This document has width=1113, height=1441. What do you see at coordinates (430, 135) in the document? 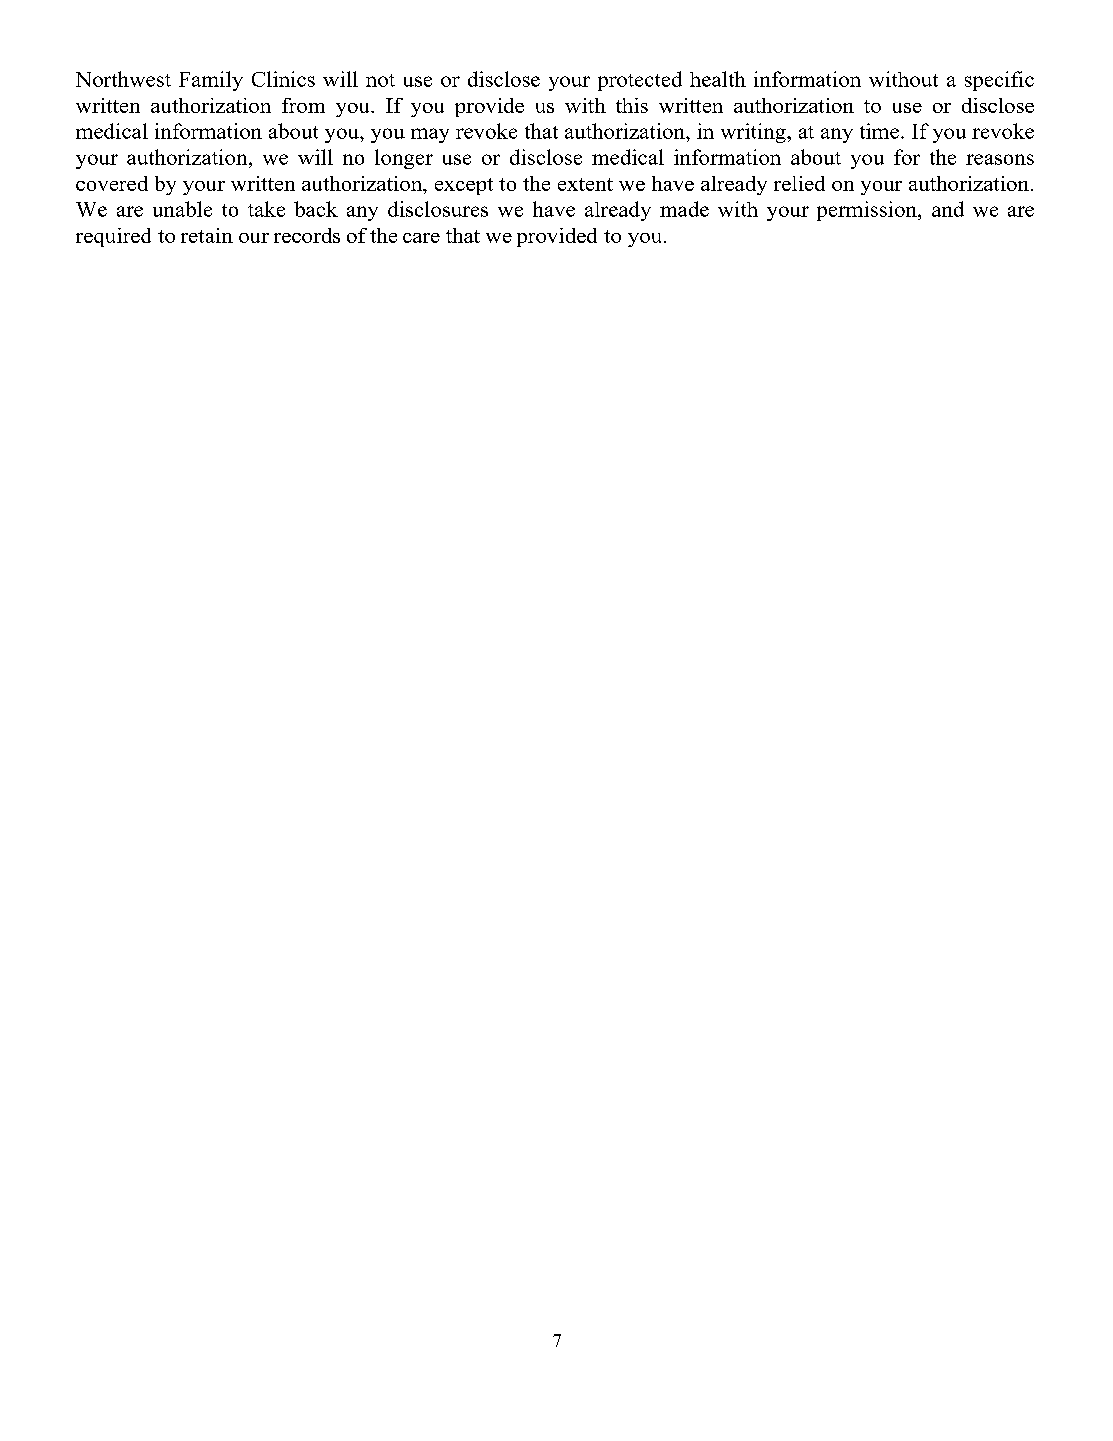
I see `may` at bounding box center [430, 135].
